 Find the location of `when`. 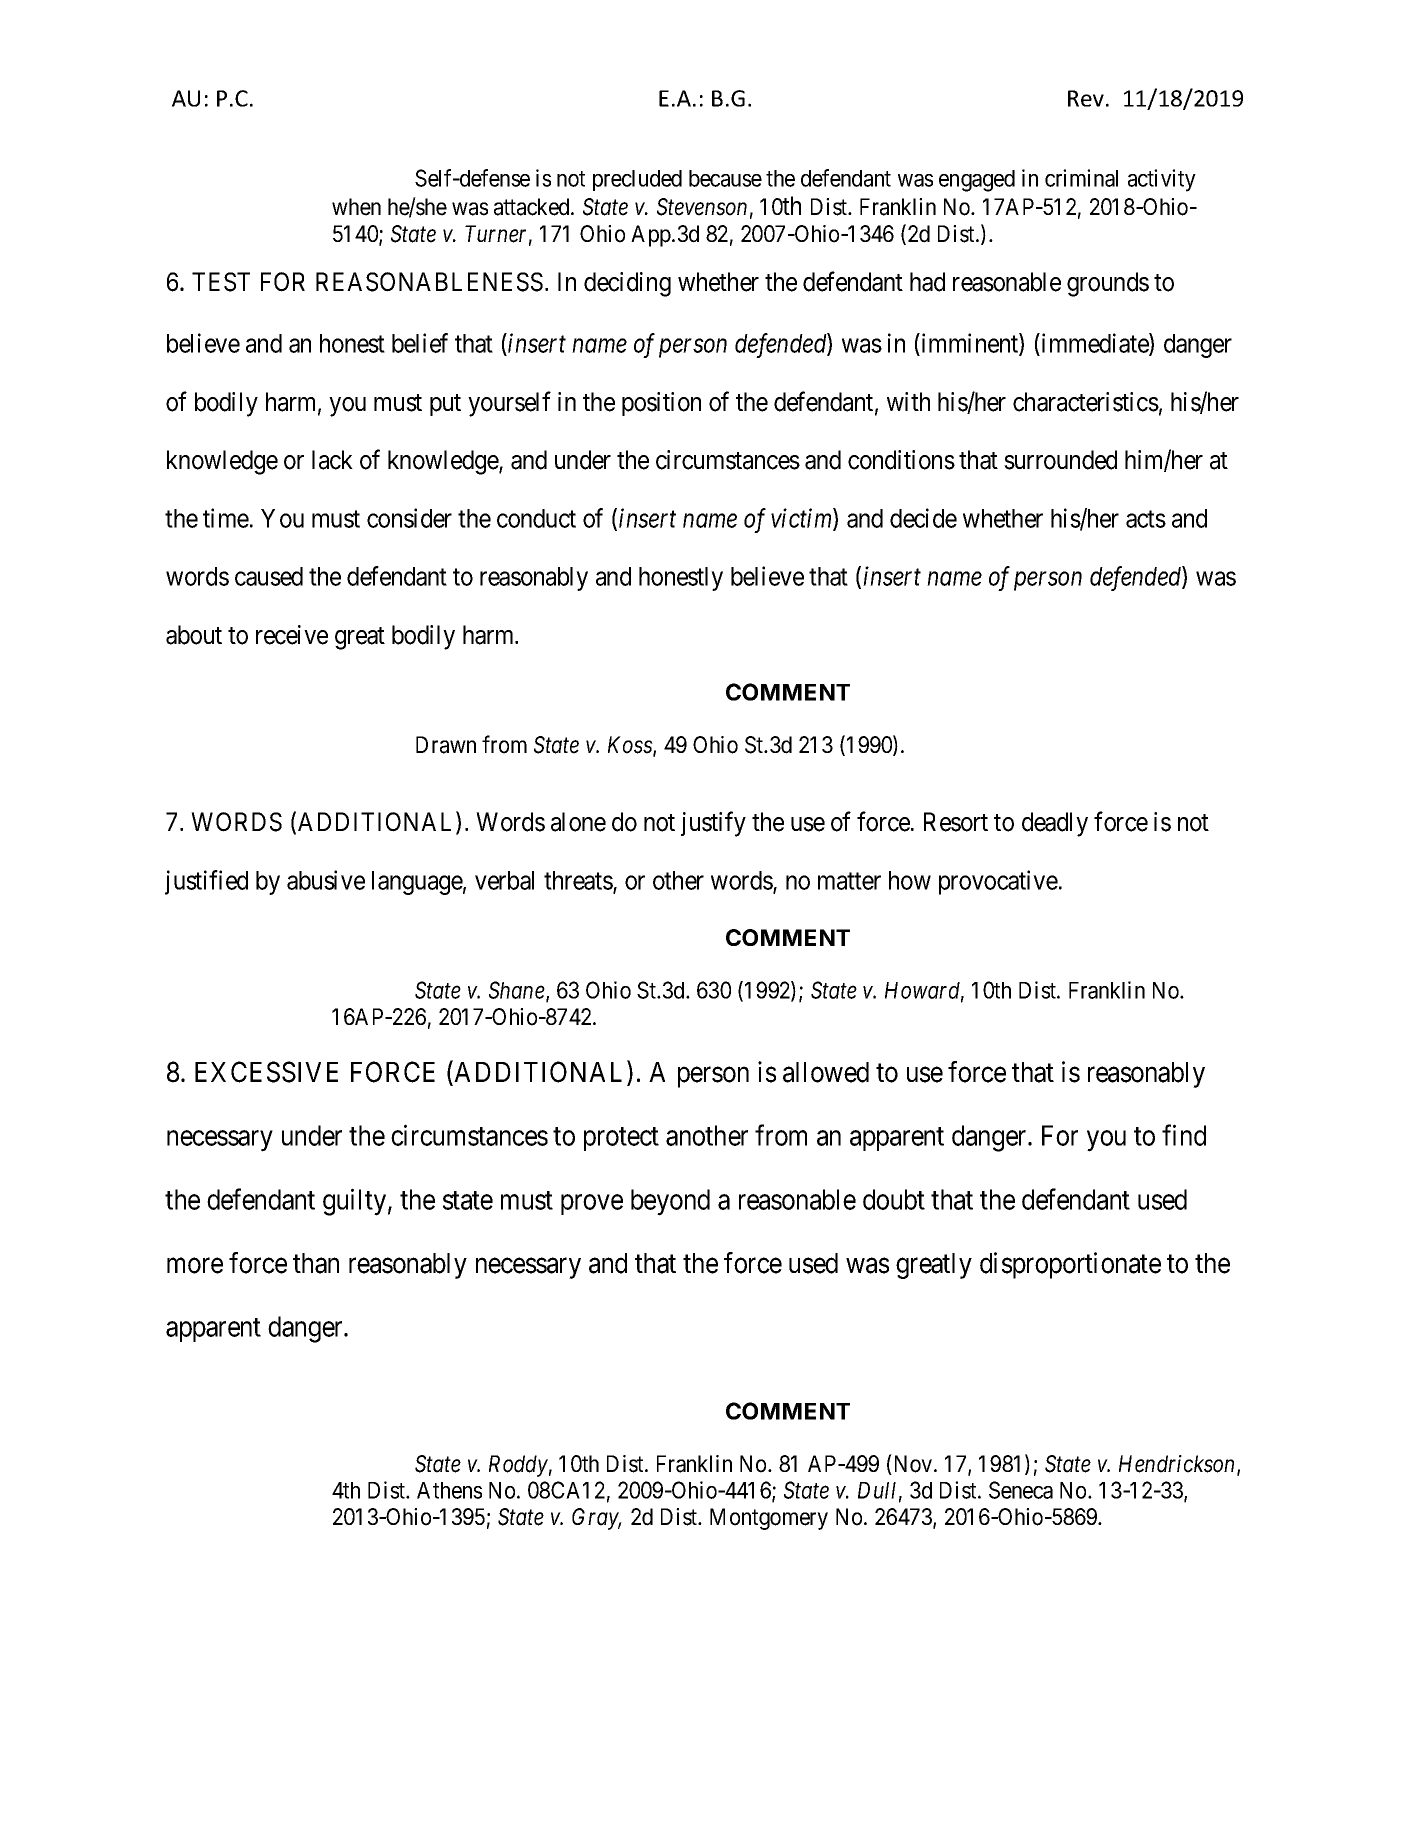

when is located at coordinates (356, 207).
